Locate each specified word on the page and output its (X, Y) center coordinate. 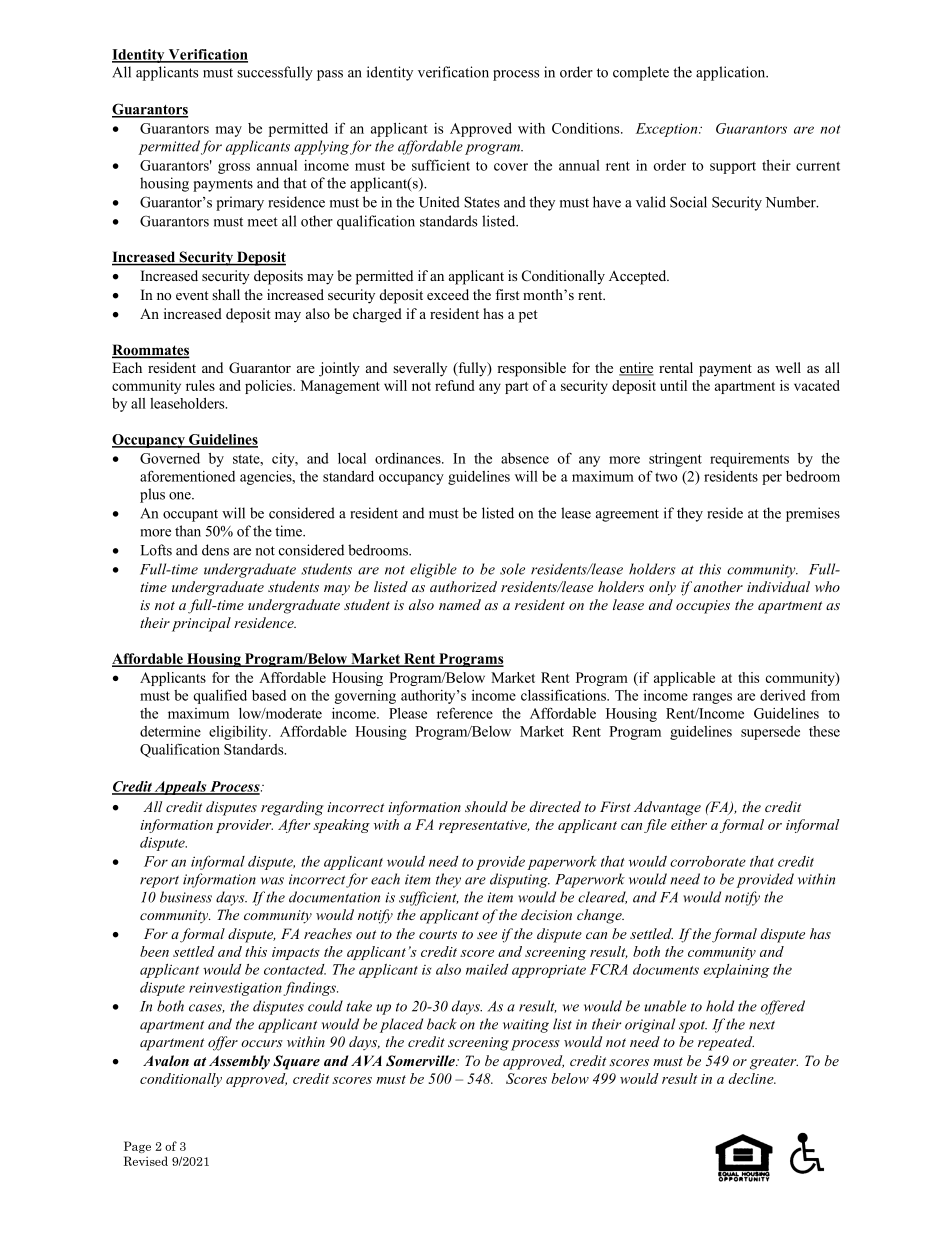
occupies (703, 607)
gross (234, 168)
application (732, 73)
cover (511, 167)
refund (455, 385)
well (788, 367)
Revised (145, 1161)
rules (200, 385)
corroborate (708, 861)
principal (201, 624)
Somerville (421, 1061)
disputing (520, 880)
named (460, 604)
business (186, 897)
